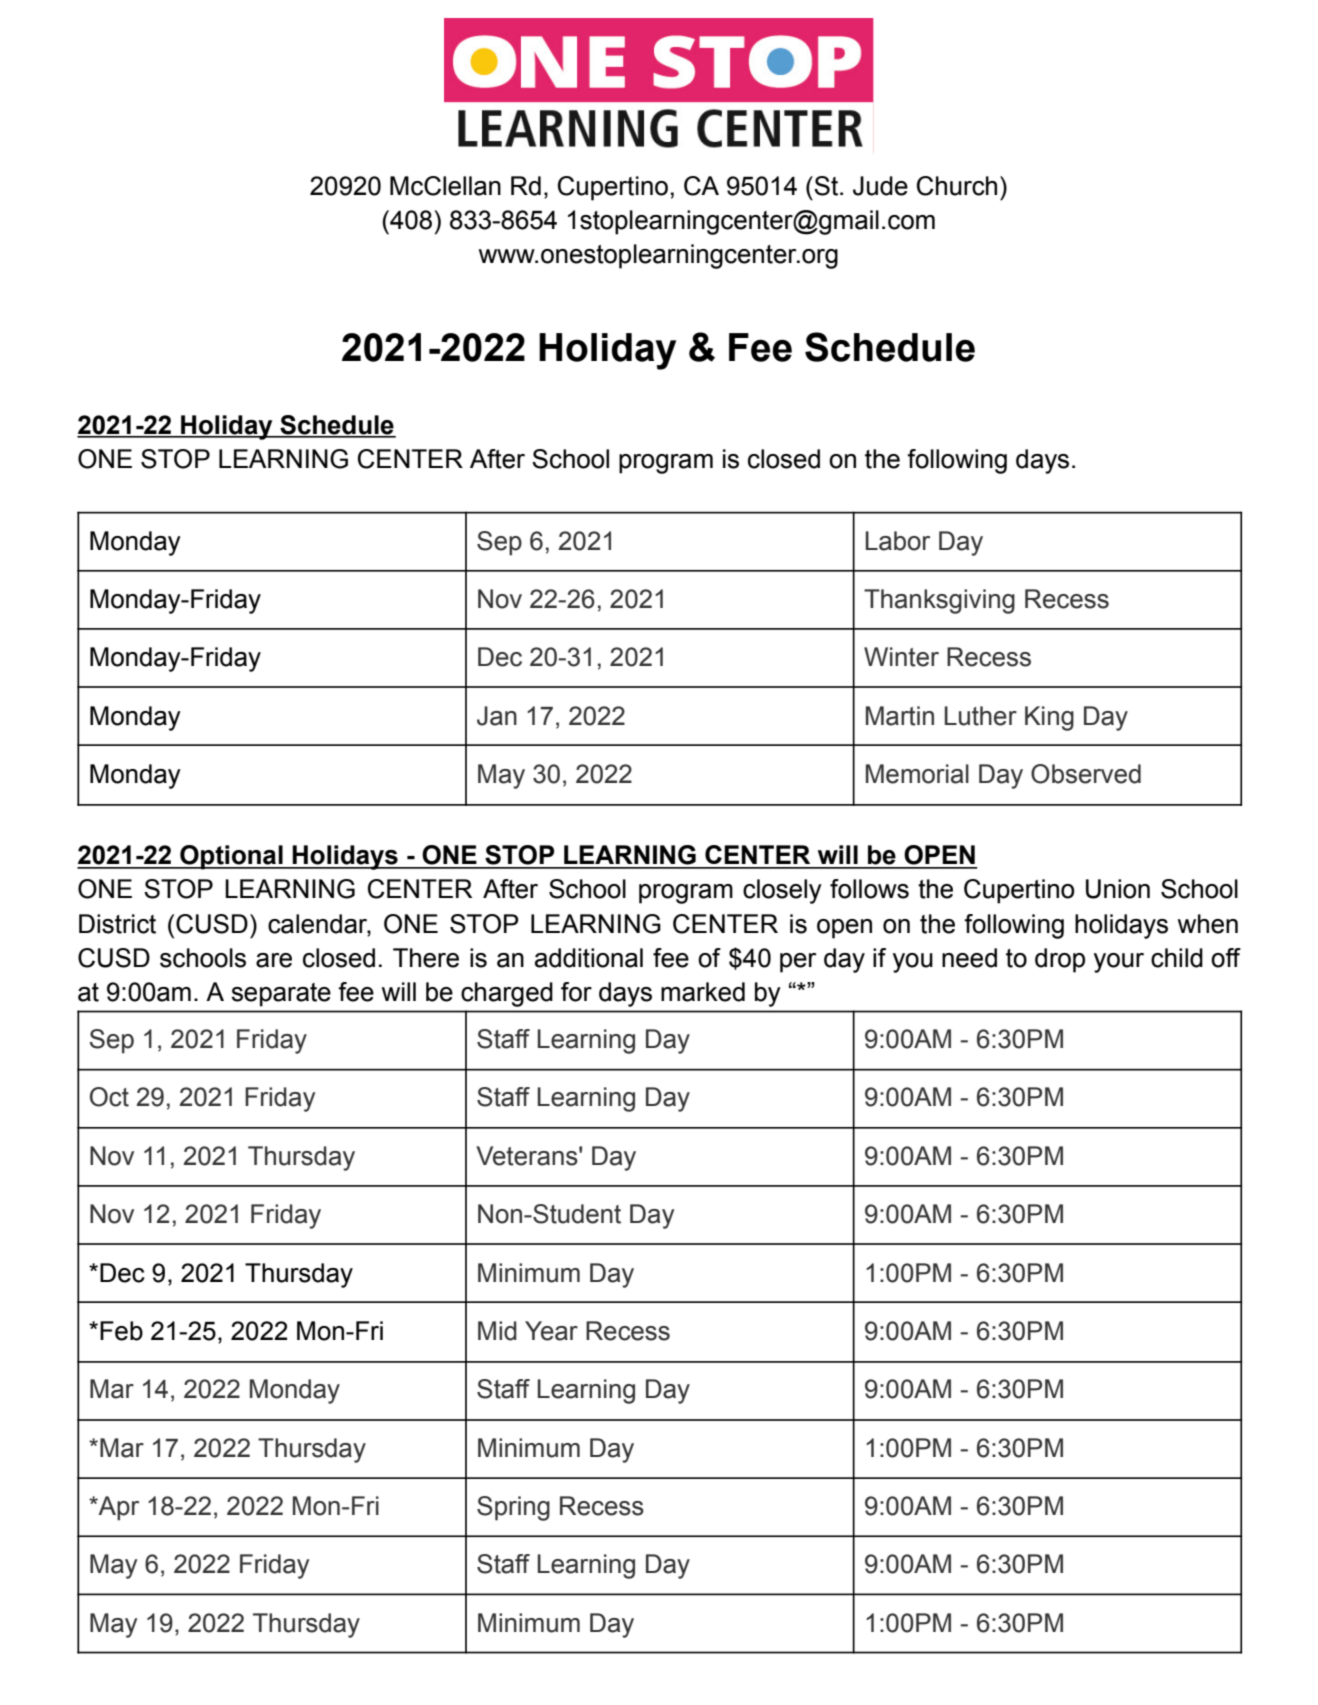 This screenshot has height=1705, width=1318. What do you see at coordinates (880, 186) in the screenshot?
I see `Jude` at bounding box center [880, 186].
